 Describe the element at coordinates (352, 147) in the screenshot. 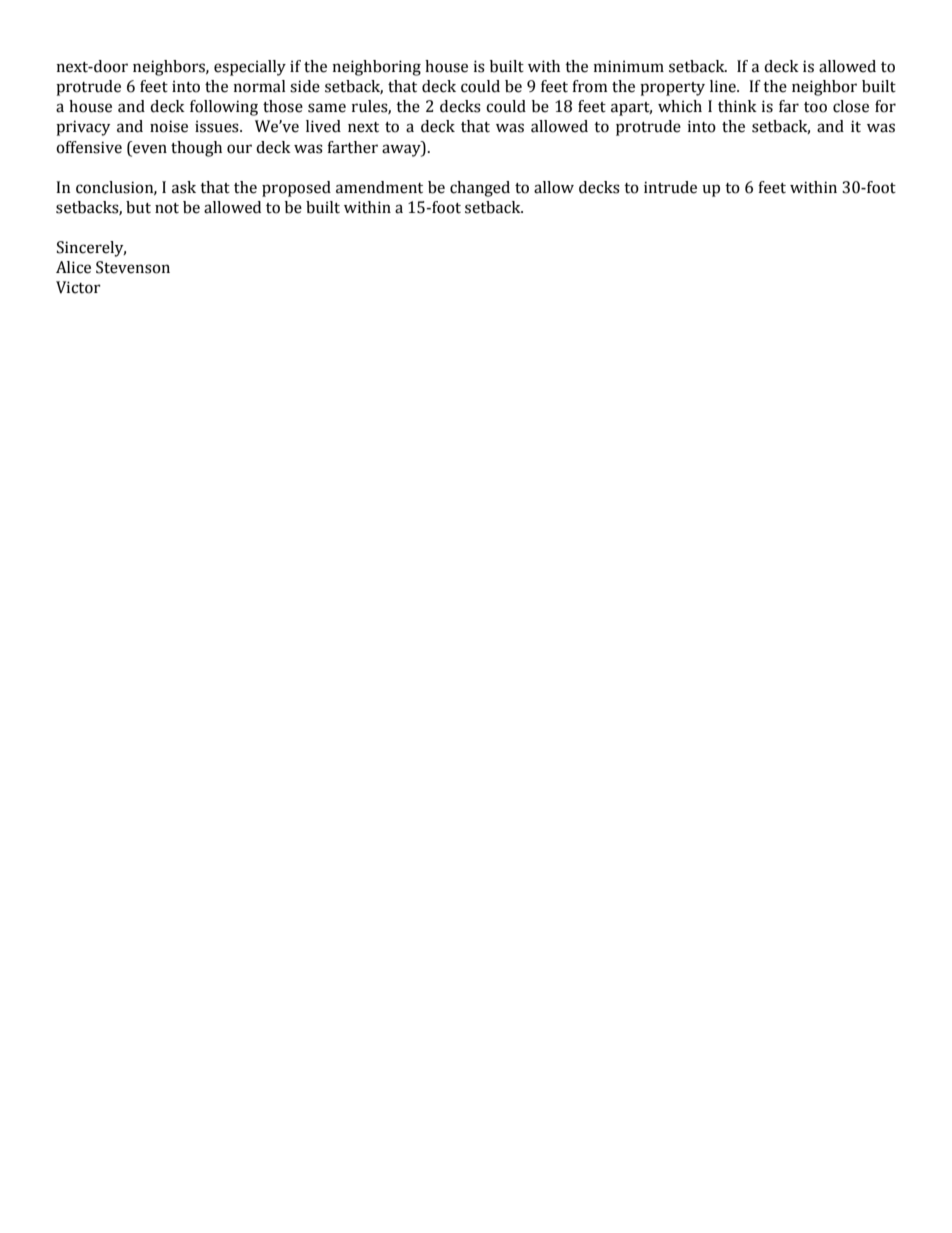

I see `farther` at that location.
